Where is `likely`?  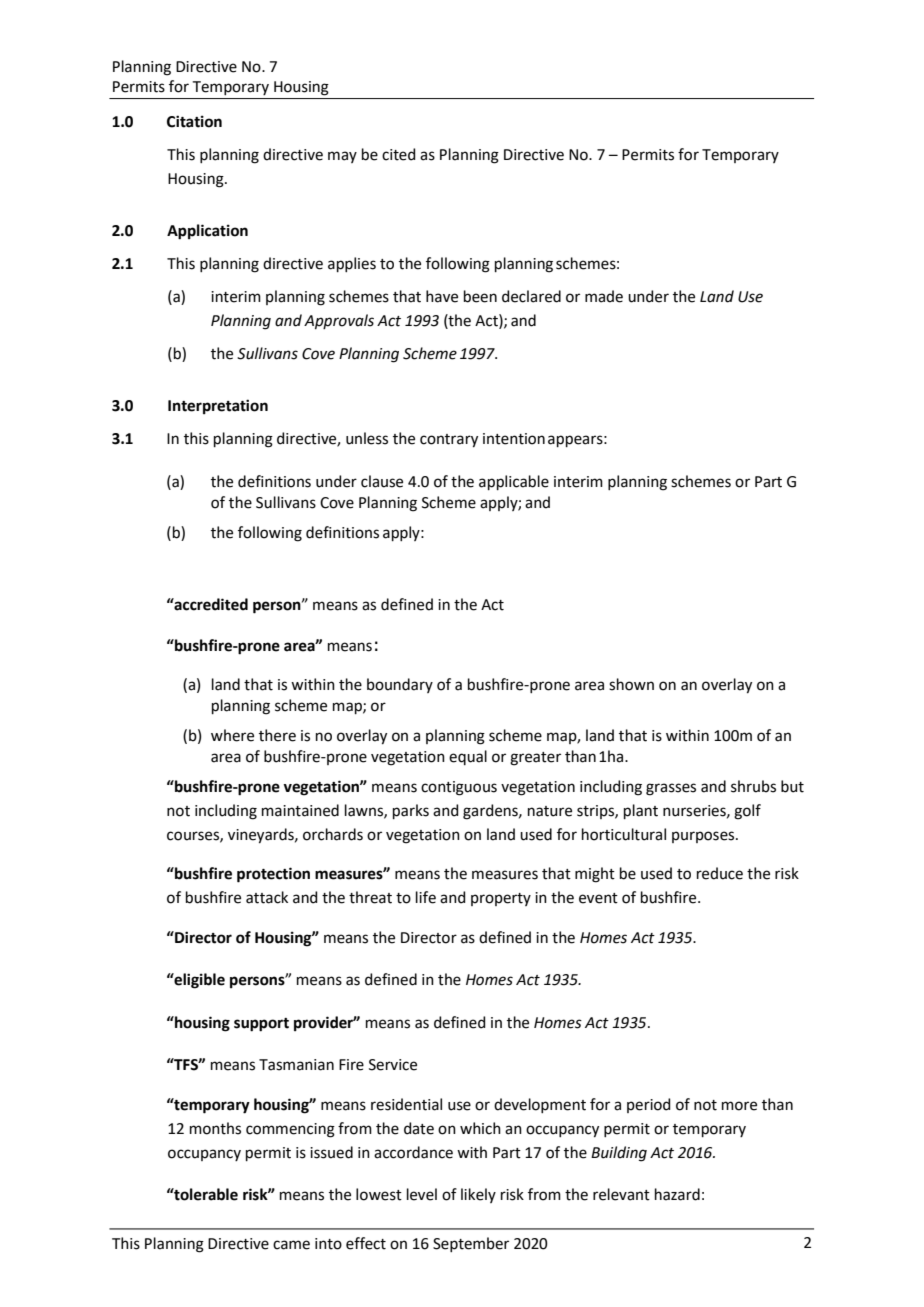
likely is located at coordinates (478, 1195).
